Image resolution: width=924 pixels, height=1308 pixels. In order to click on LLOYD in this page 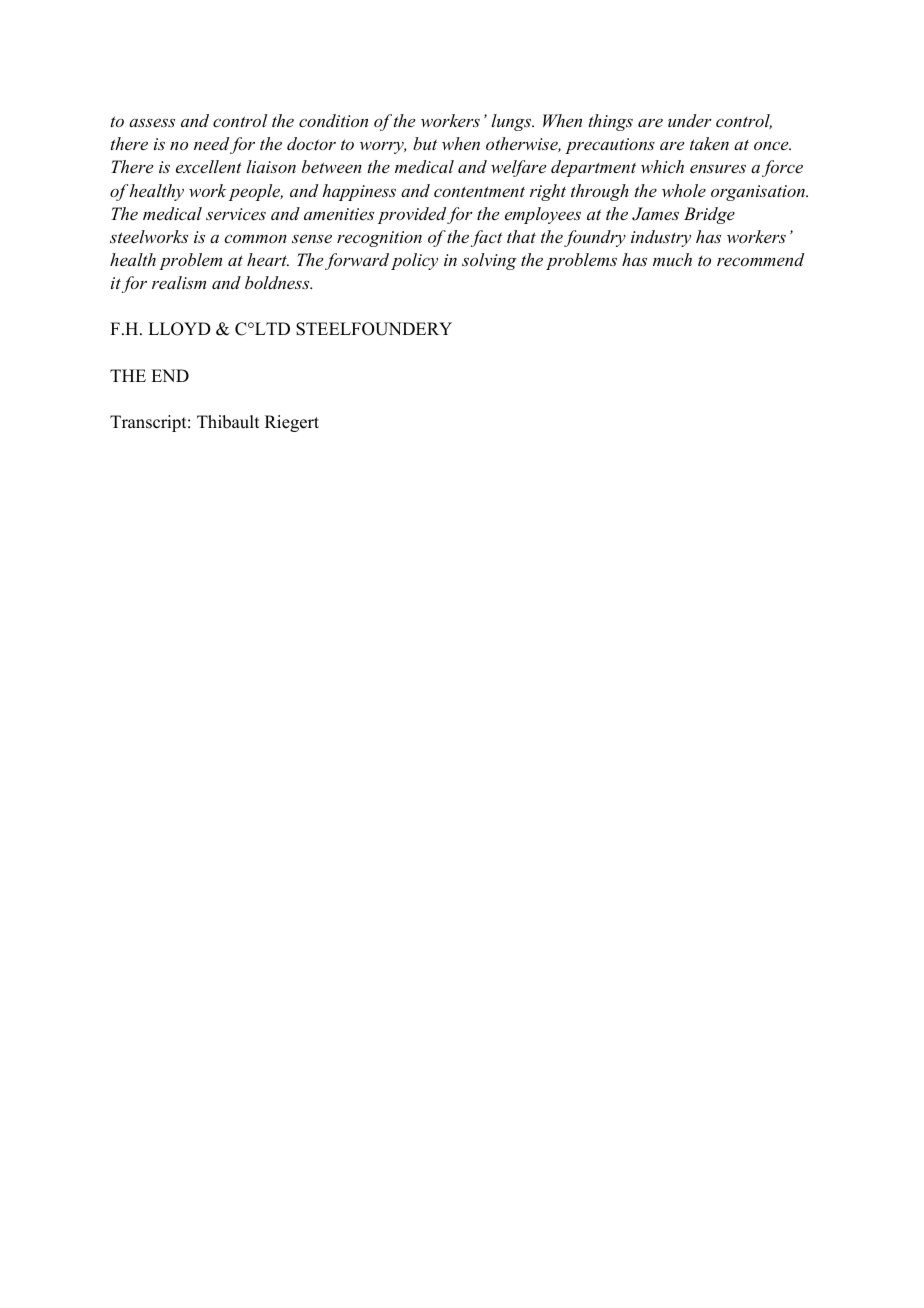, I will do `click(179, 329)`.
